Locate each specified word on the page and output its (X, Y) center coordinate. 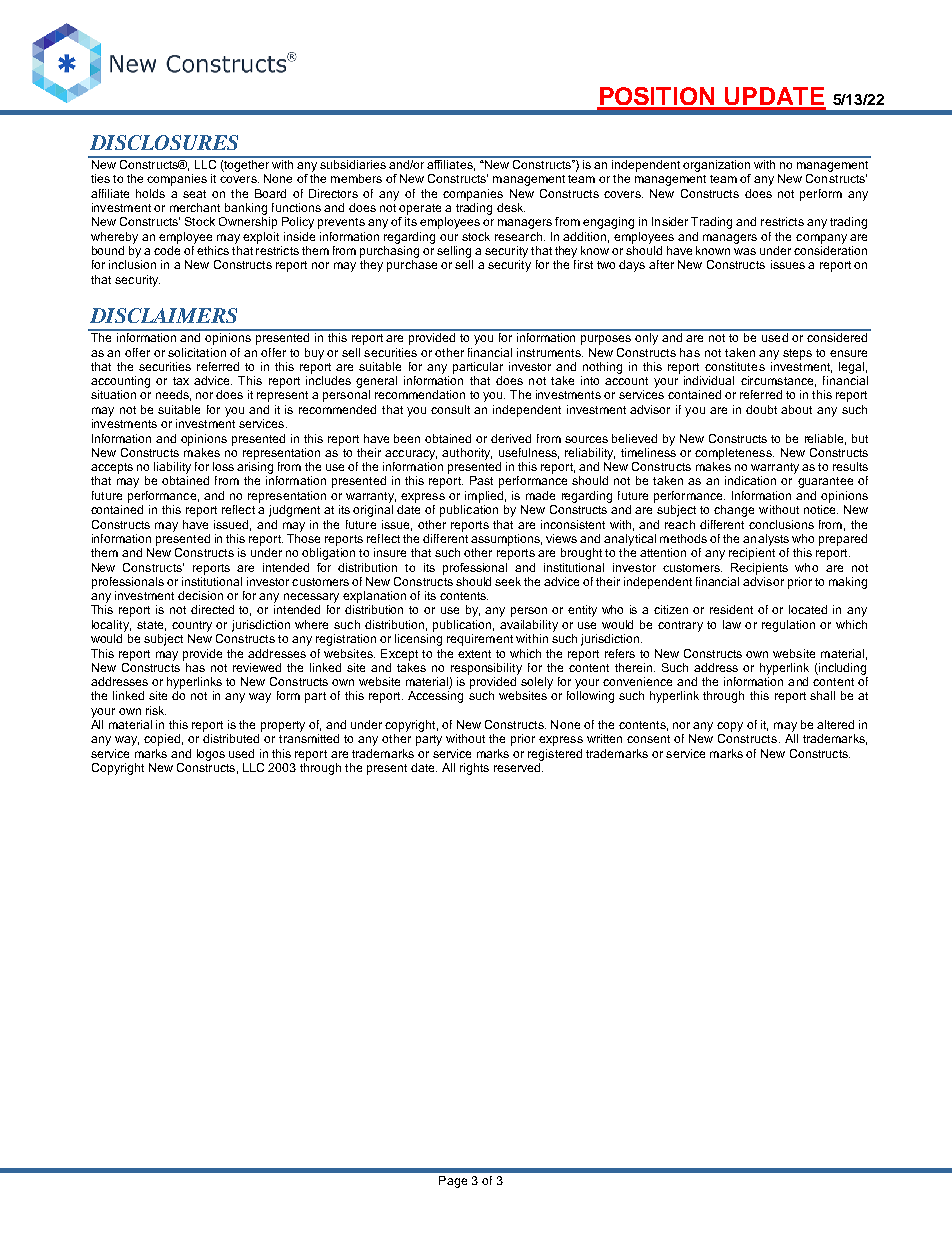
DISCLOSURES (164, 142)
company (821, 239)
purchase (412, 266)
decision (200, 595)
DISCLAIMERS (163, 315)
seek (508, 581)
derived (511, 438)
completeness (734, 454)
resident (731, 609)
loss (223, 466)
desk (511, 207)
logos (211, 755)
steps (797, 354)
